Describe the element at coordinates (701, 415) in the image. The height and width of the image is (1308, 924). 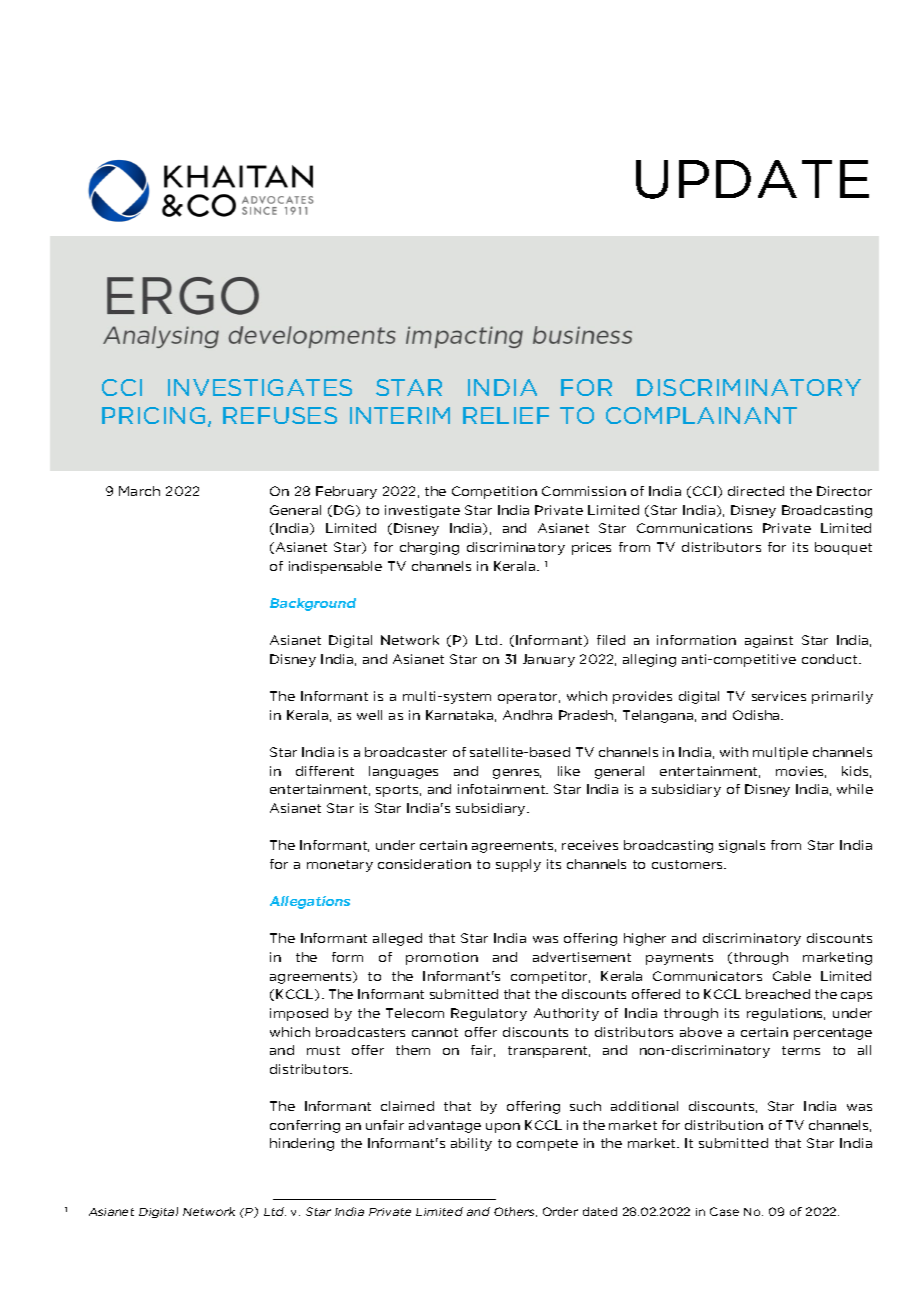
I see `COMPLAINANT` at that location.
